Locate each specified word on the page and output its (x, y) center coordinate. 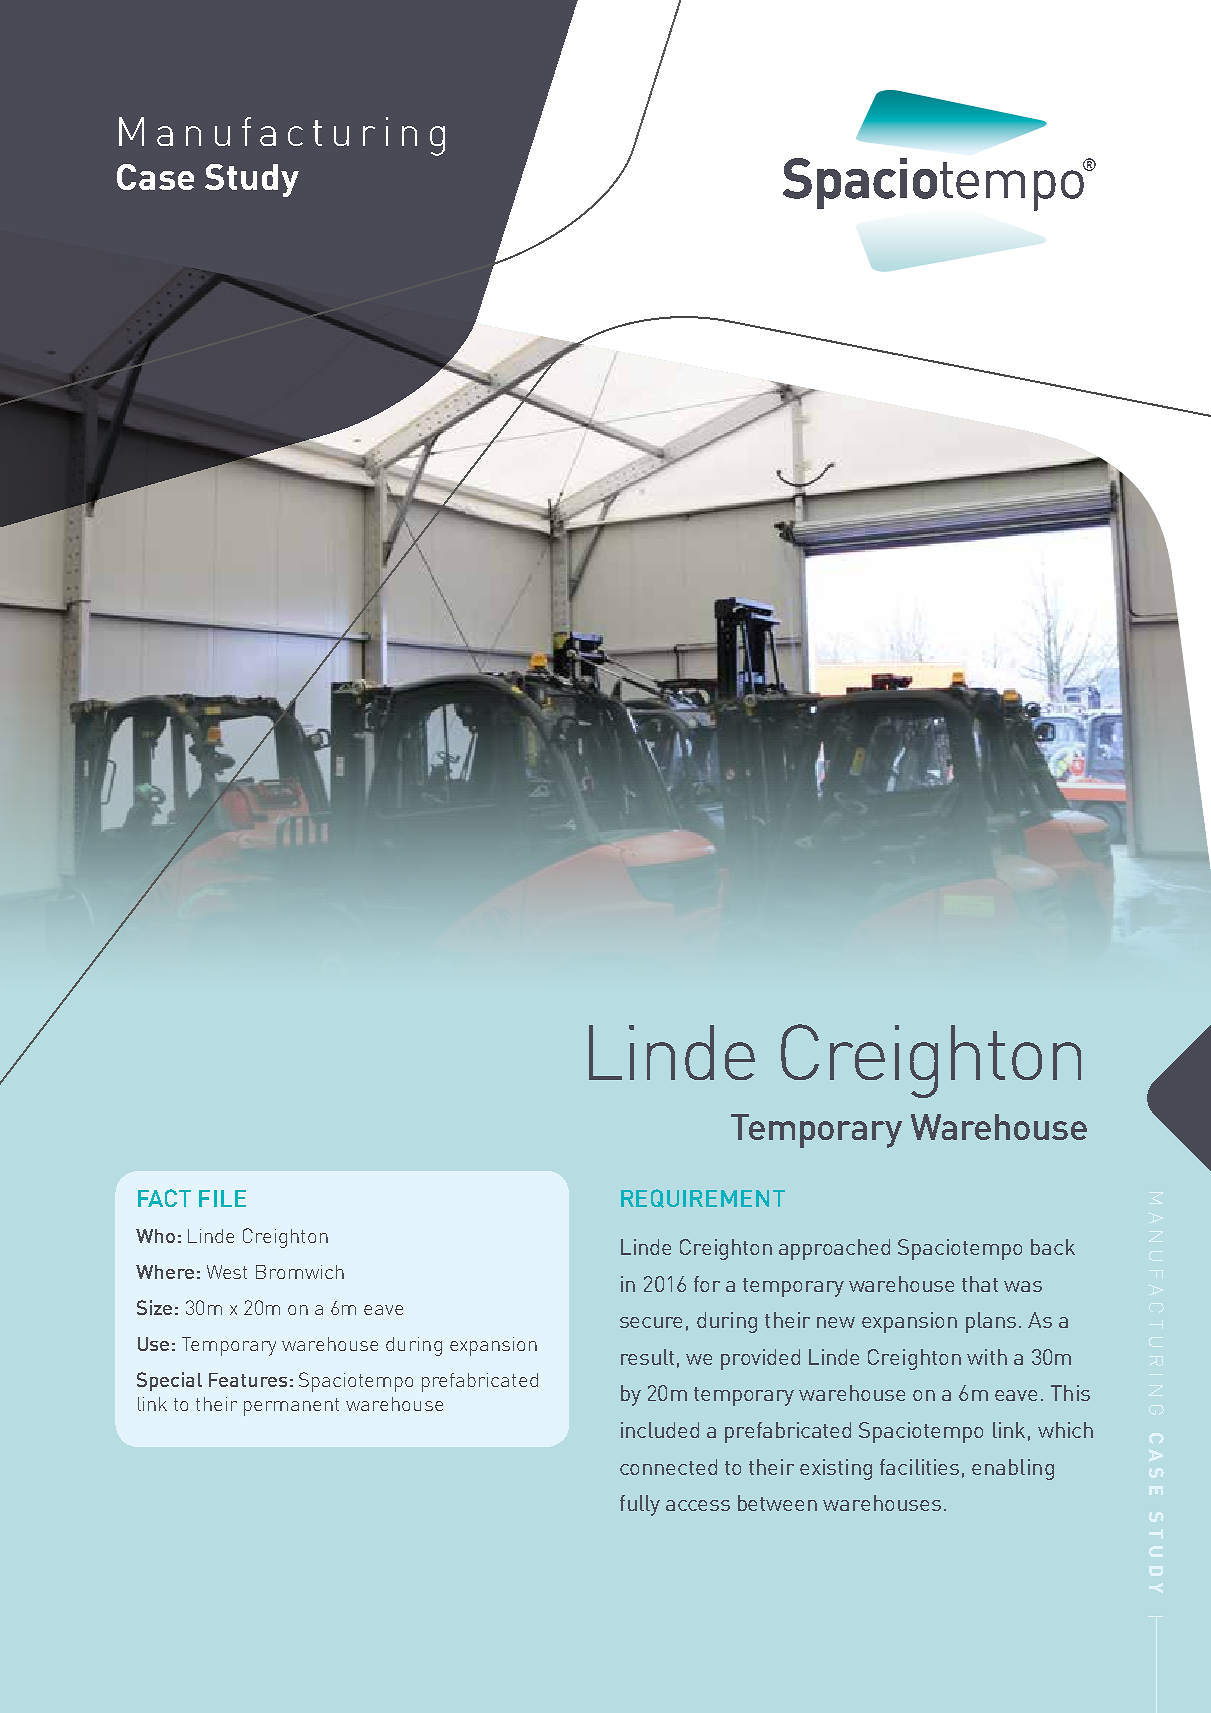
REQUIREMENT (703, 1198)
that (980, 1284)
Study (252, 180)
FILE (222, 1198)
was (1023, 1286)
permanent (291, 1407)
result (647, 1357)
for (707, 1284)
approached (834, 1249)
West (227, 1272)
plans (991, 1322)
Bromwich (300, 1272)
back (1053, 1247)
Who (155, 1236)
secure (651, 1322)
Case (155, 177)
